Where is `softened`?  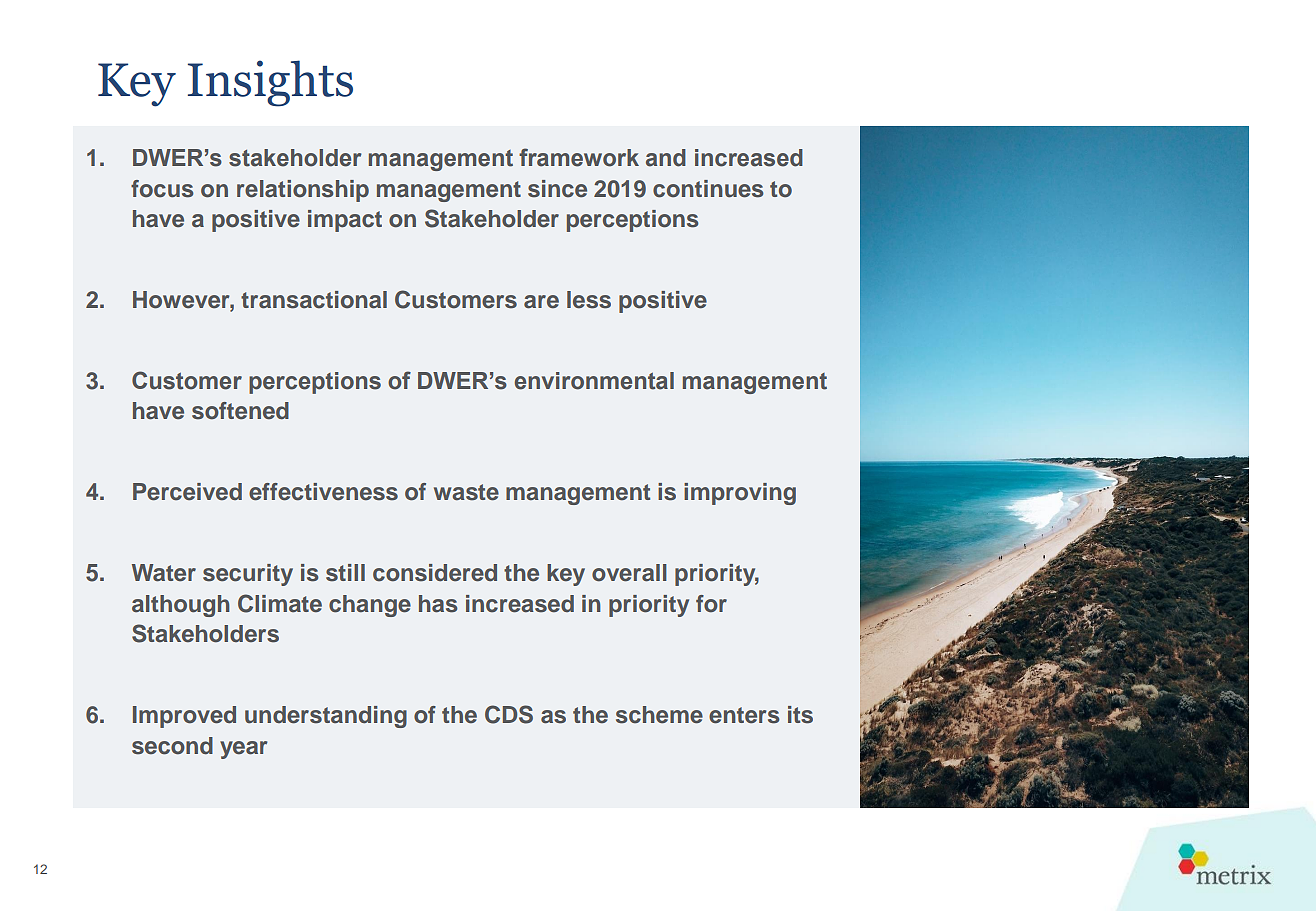 softened is located at coordinates (240, 411).
